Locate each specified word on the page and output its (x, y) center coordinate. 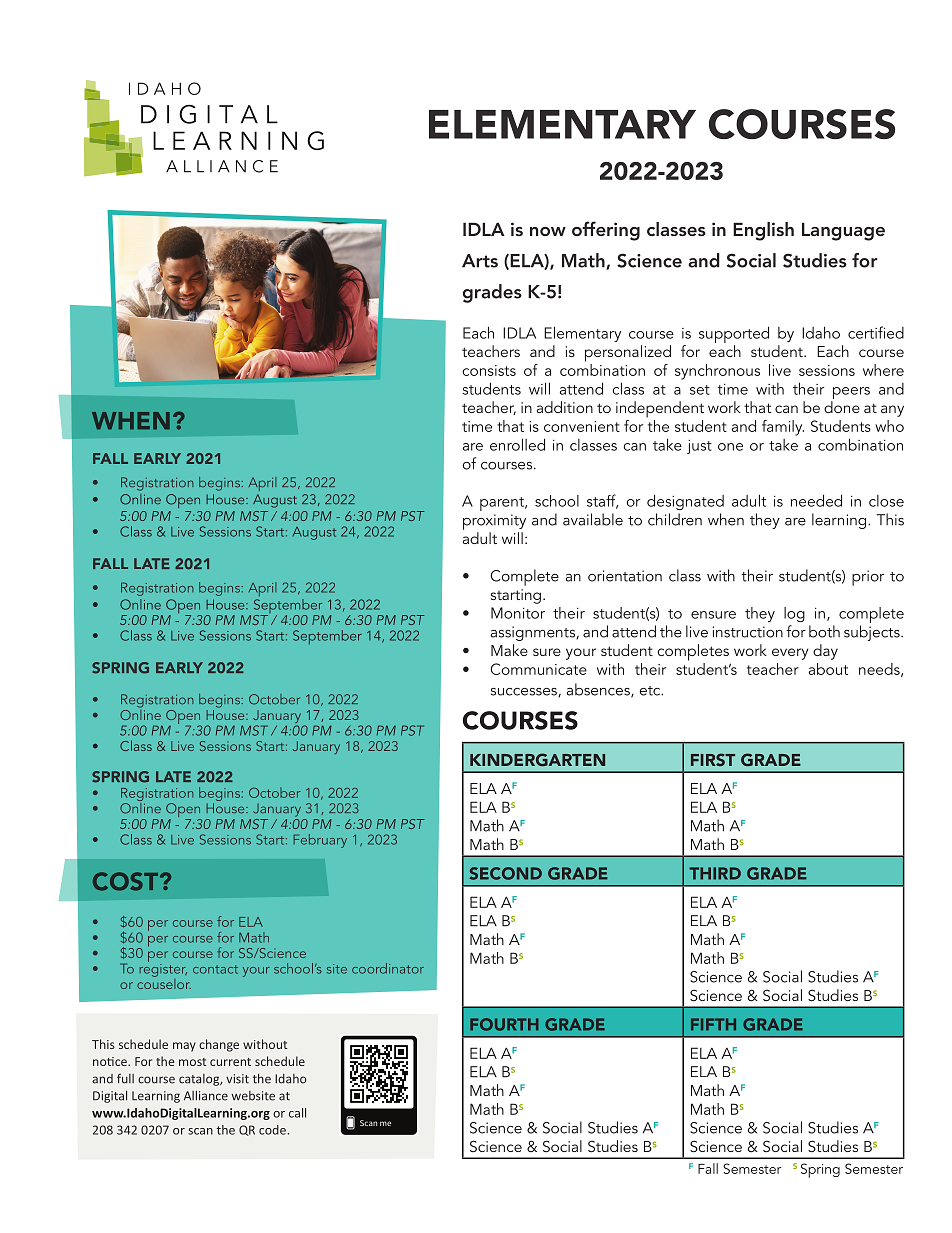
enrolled (517, 444)
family (783, 428)
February (320, 841)
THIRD (715, 873)
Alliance (206, 1096)
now (548, 231)
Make (509, 650)
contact (215, 969)
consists (489, 370)
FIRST (713, 759)
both (824, 631)
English (763, 231)
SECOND (506, 873)
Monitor (518, 613)
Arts (480, 261)
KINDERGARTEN (537, 759)
